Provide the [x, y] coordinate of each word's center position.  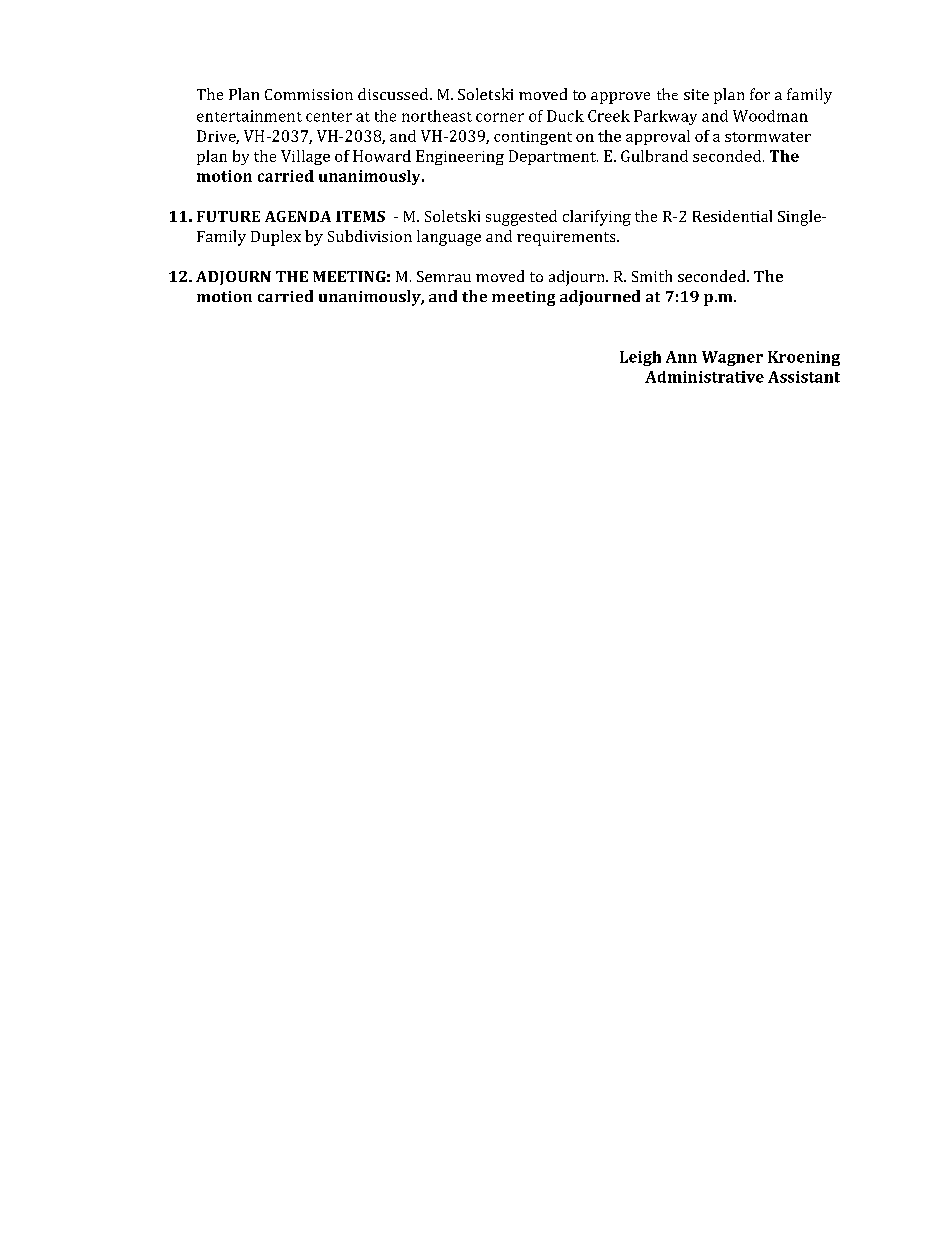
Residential [732, 216]
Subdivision [370, 236]
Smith [652, 276]
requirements [567, 238]
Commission [309, 94]
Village [305, 157]
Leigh [640, 358]
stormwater [768, 137]
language [449, 238]
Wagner [732, 358]
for [760, 94]
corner [500, 117]
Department [553, 157]
